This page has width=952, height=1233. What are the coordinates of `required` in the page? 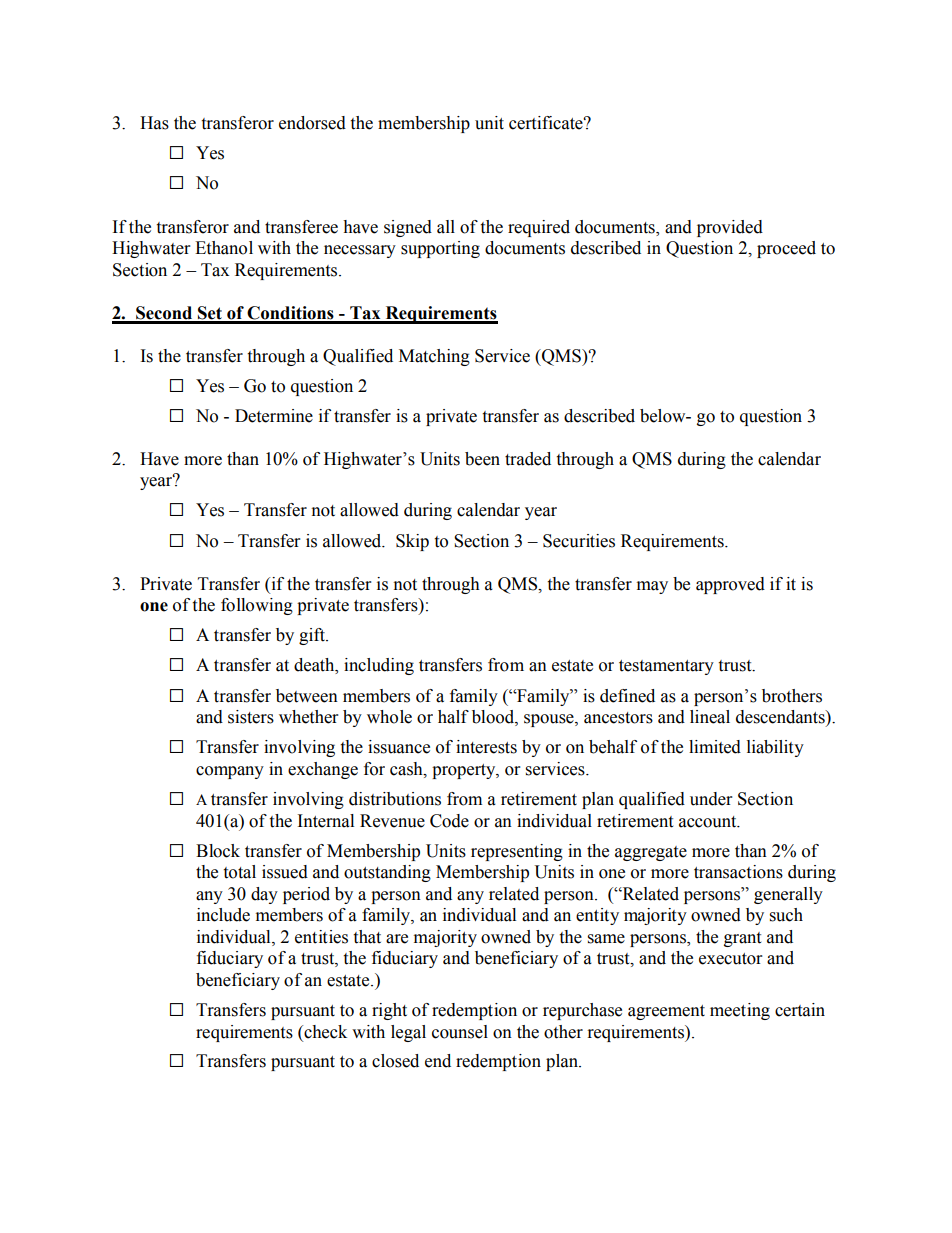 It's located at (539, 228).
